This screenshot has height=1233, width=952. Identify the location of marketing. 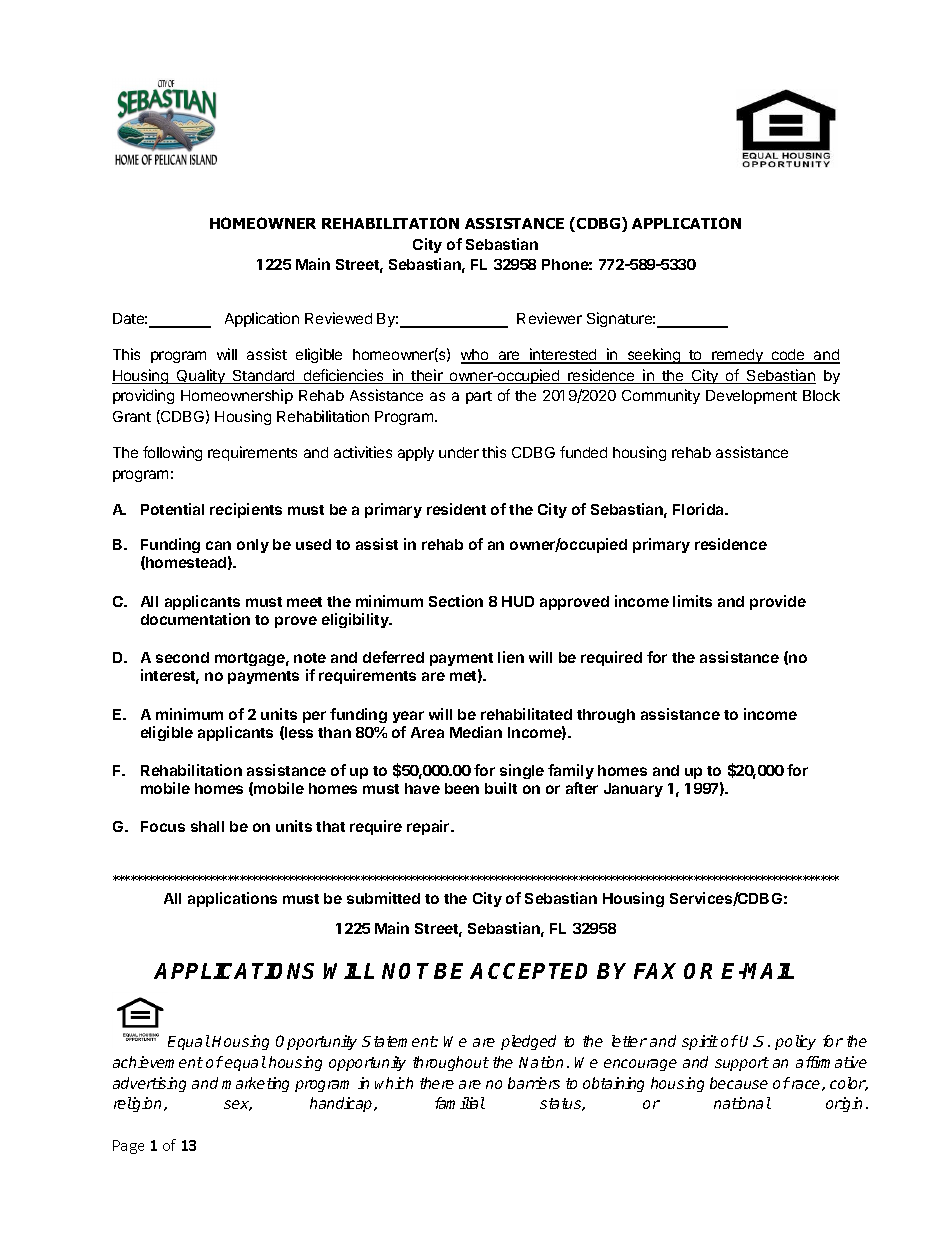
(255, 1084).
